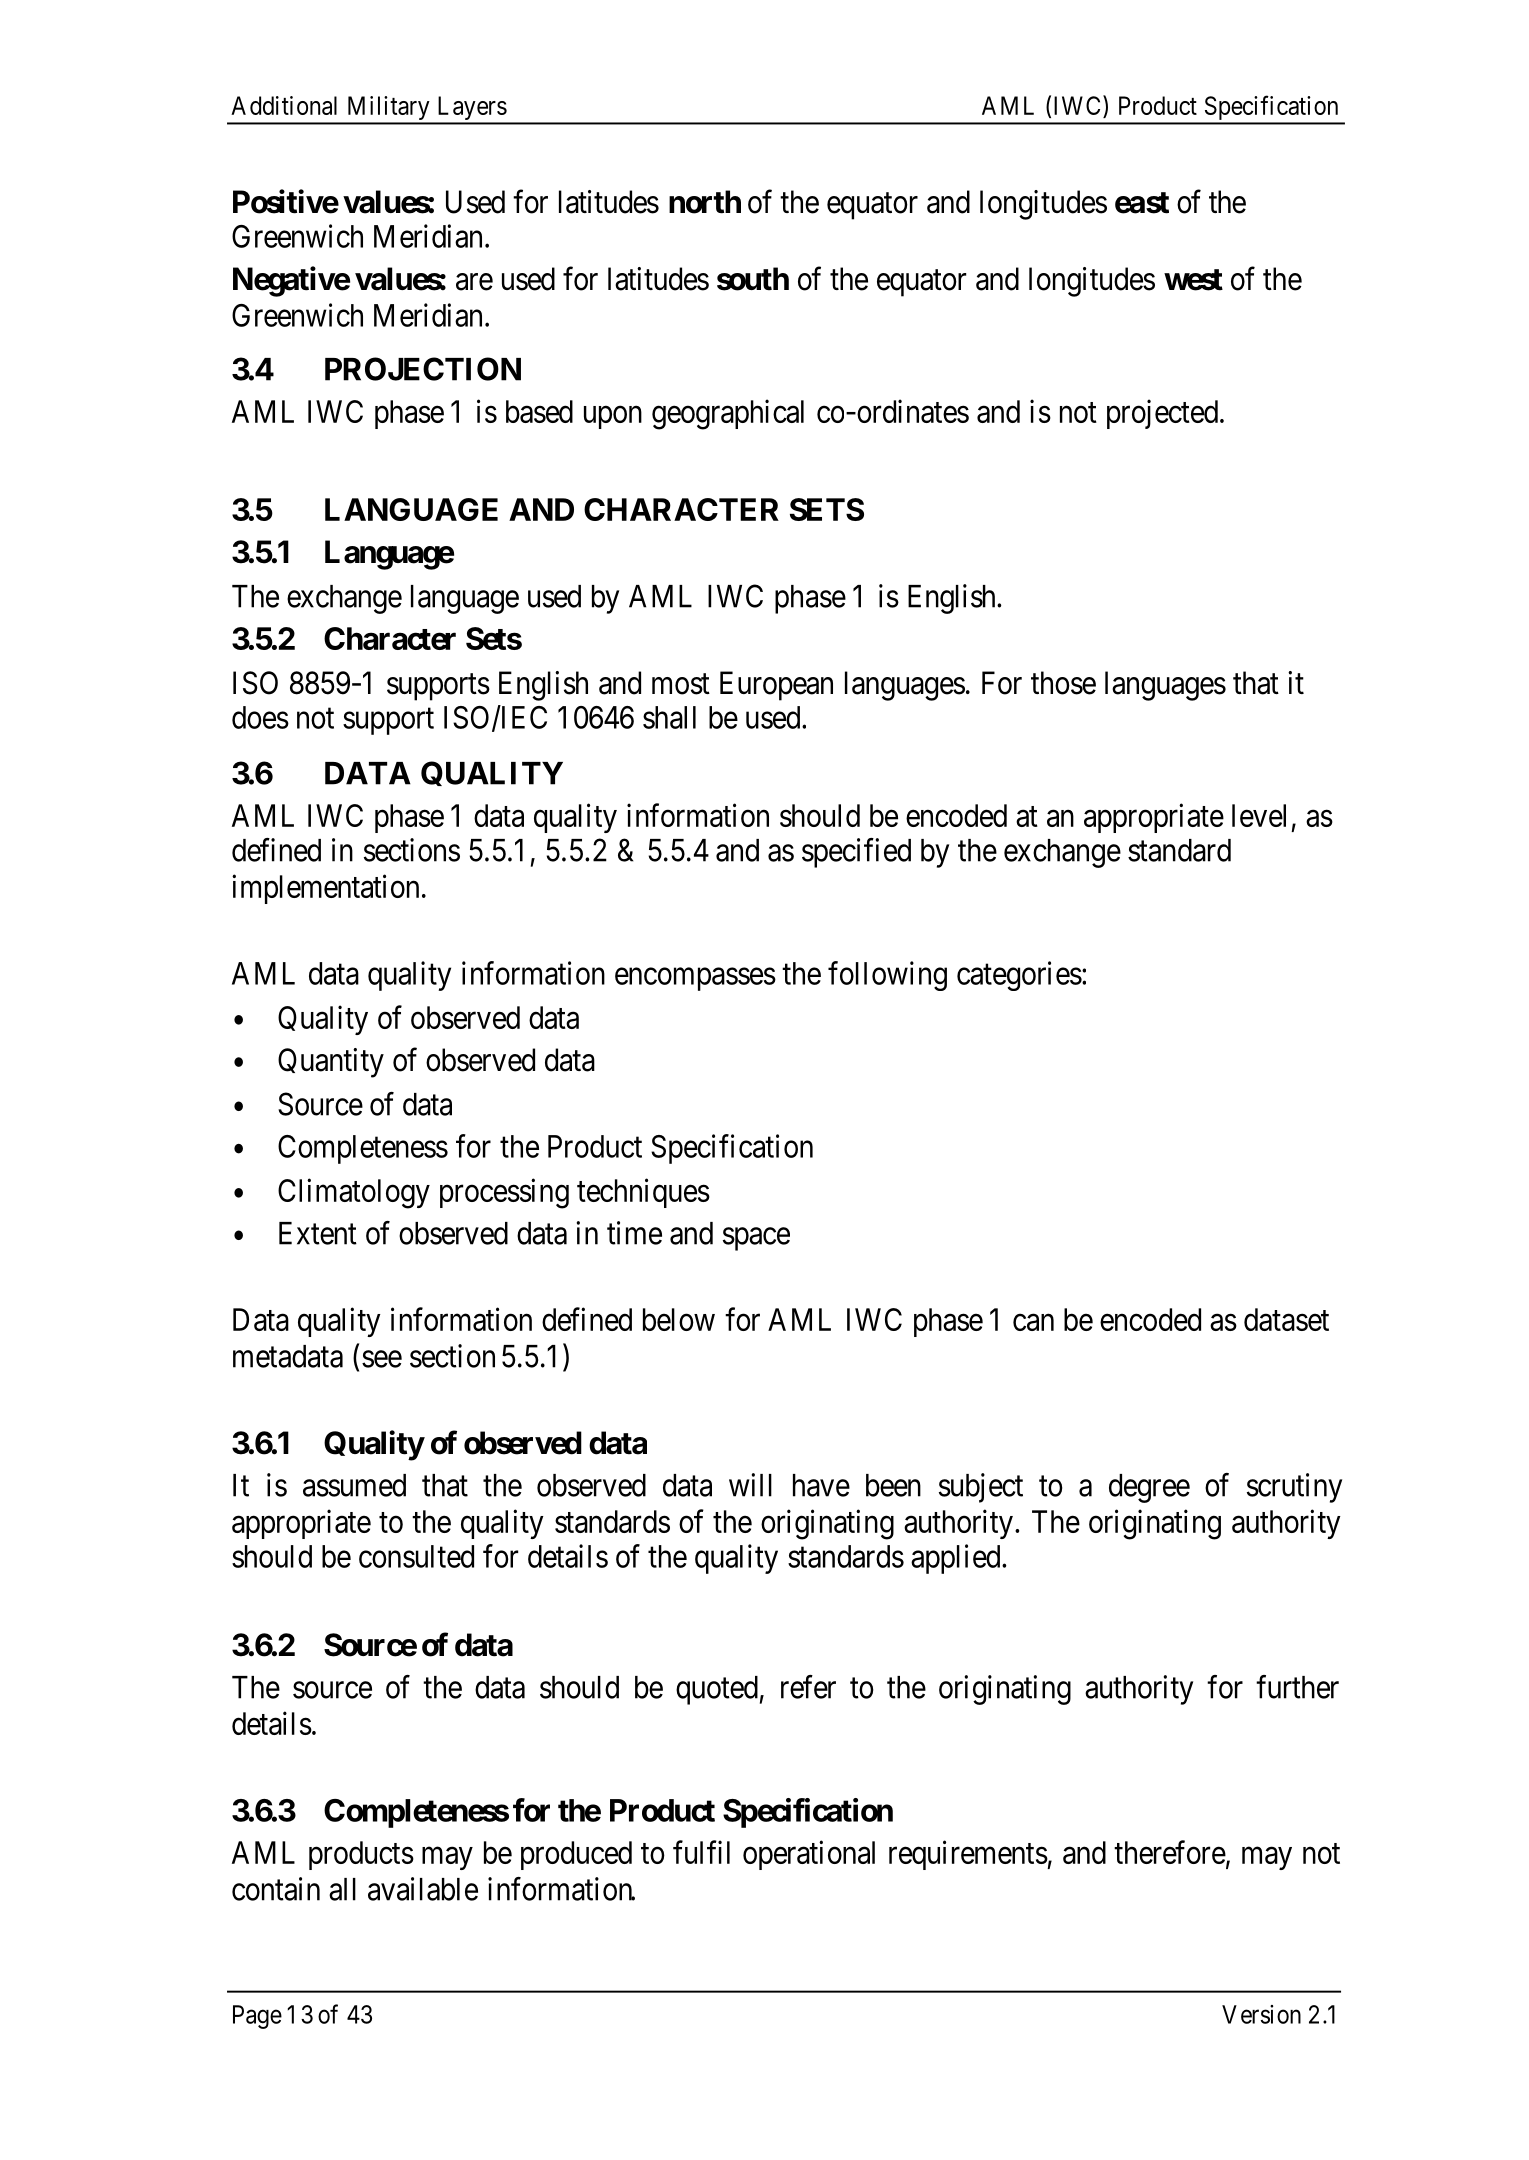  I want to click on available, so click(423, 1889).
